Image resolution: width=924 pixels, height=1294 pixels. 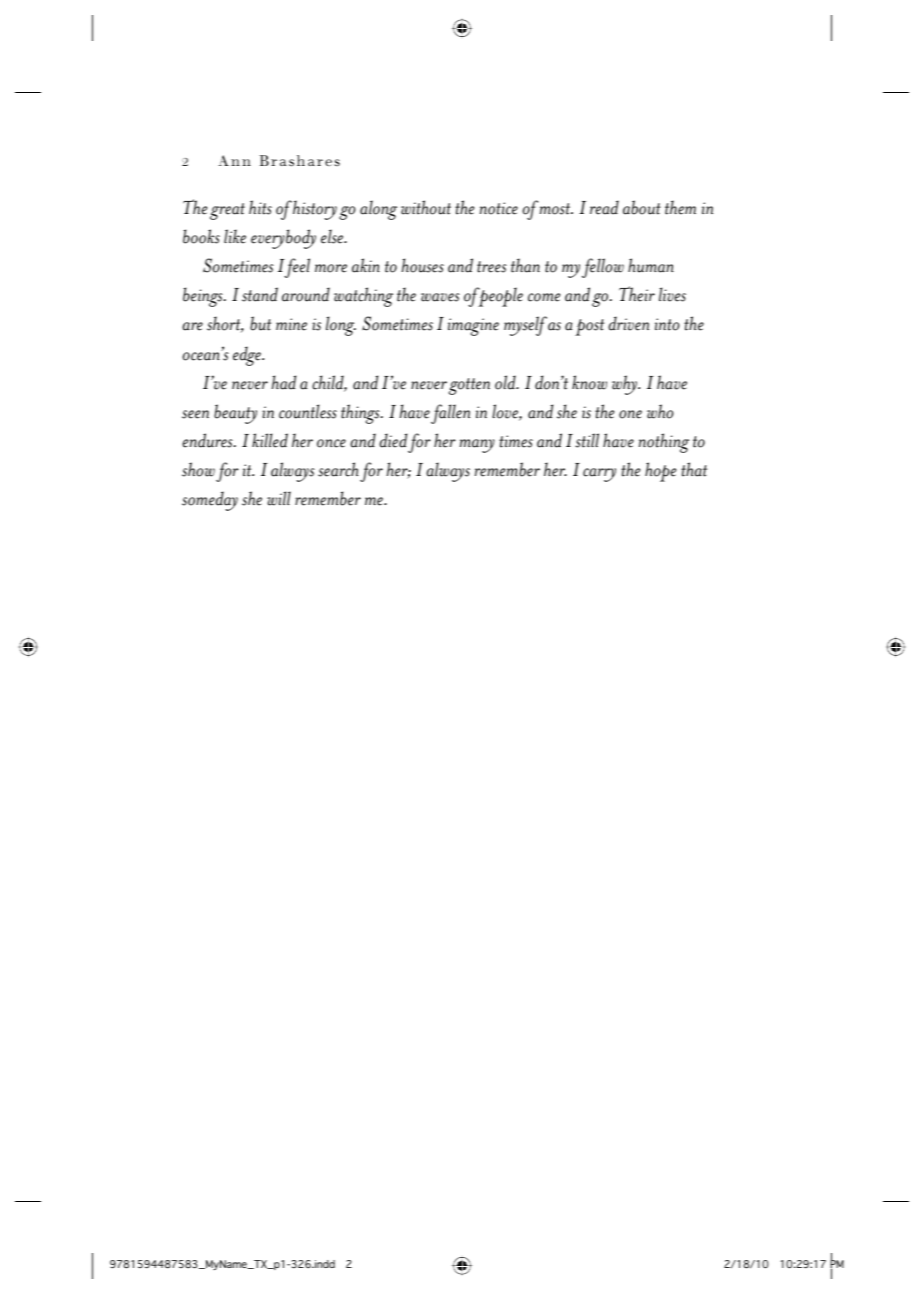 I want to click on search, so click(x=338, y=469).
